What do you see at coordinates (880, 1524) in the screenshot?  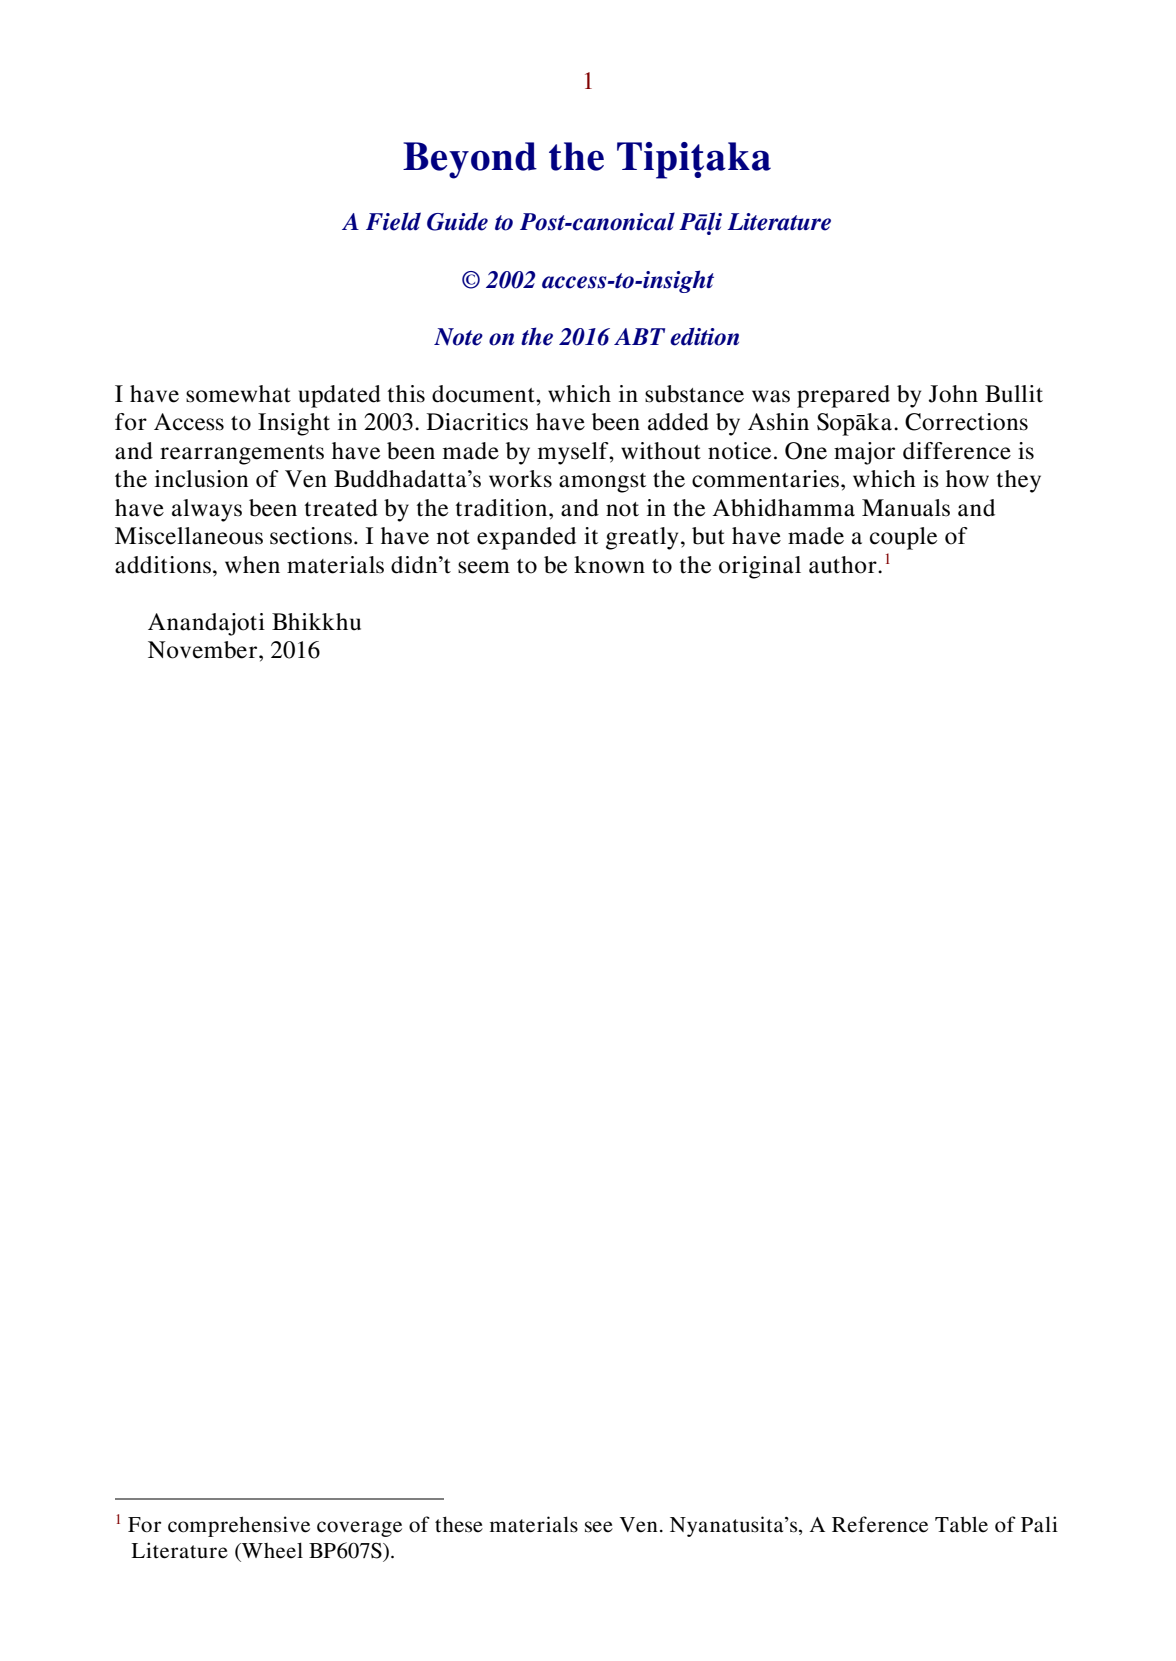 I see `Reference` at bounding box center [880, 1524].
